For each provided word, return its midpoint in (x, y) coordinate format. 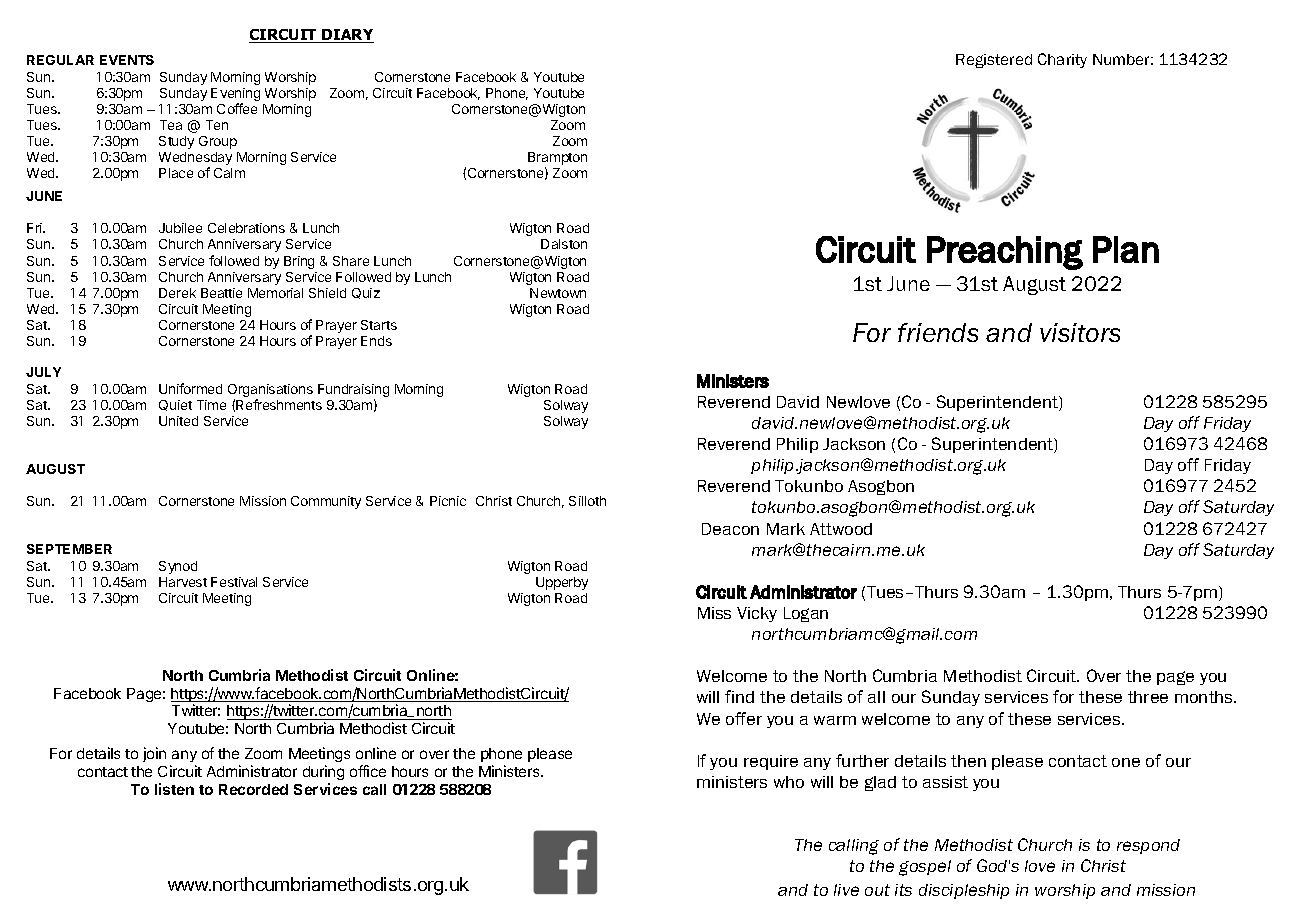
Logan (806, 614)
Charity (1062, 60)
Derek (177, 293)
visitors (1080, 332)
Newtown (558, 293)
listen (174, 789)
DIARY (347, 36)
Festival (234, 582)
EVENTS (127, 60)
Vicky (757, 614)
